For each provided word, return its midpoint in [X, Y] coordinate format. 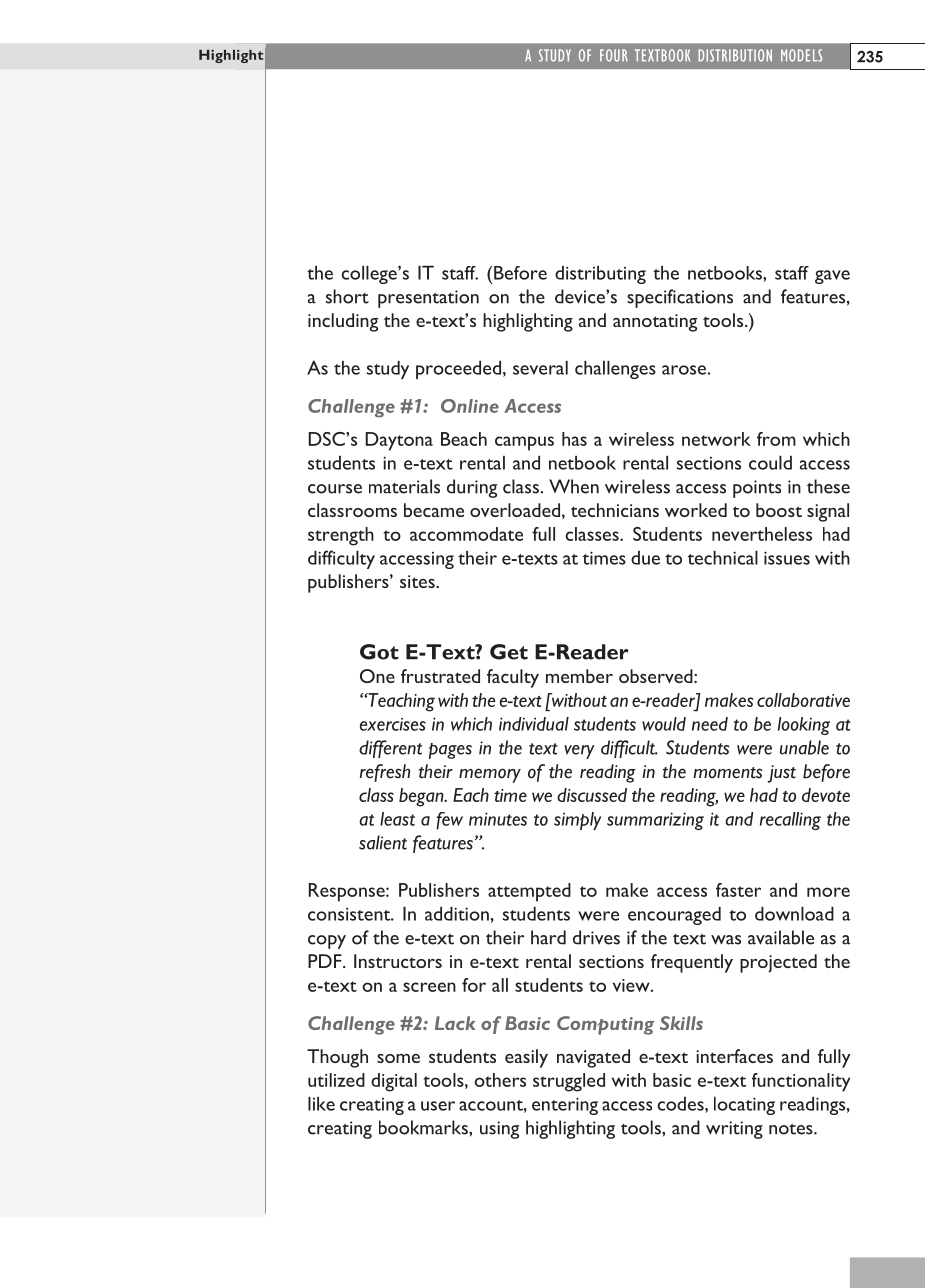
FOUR [614, 55]
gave [832, 277]
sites [418, 581]
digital [394, 1082]
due [645, 558]
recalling [790, 821]
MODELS [801, 55]
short [347, 296]
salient [383, 842]
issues [787, 558]
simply [577, 821]
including [343, 322]
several [540, 368]
